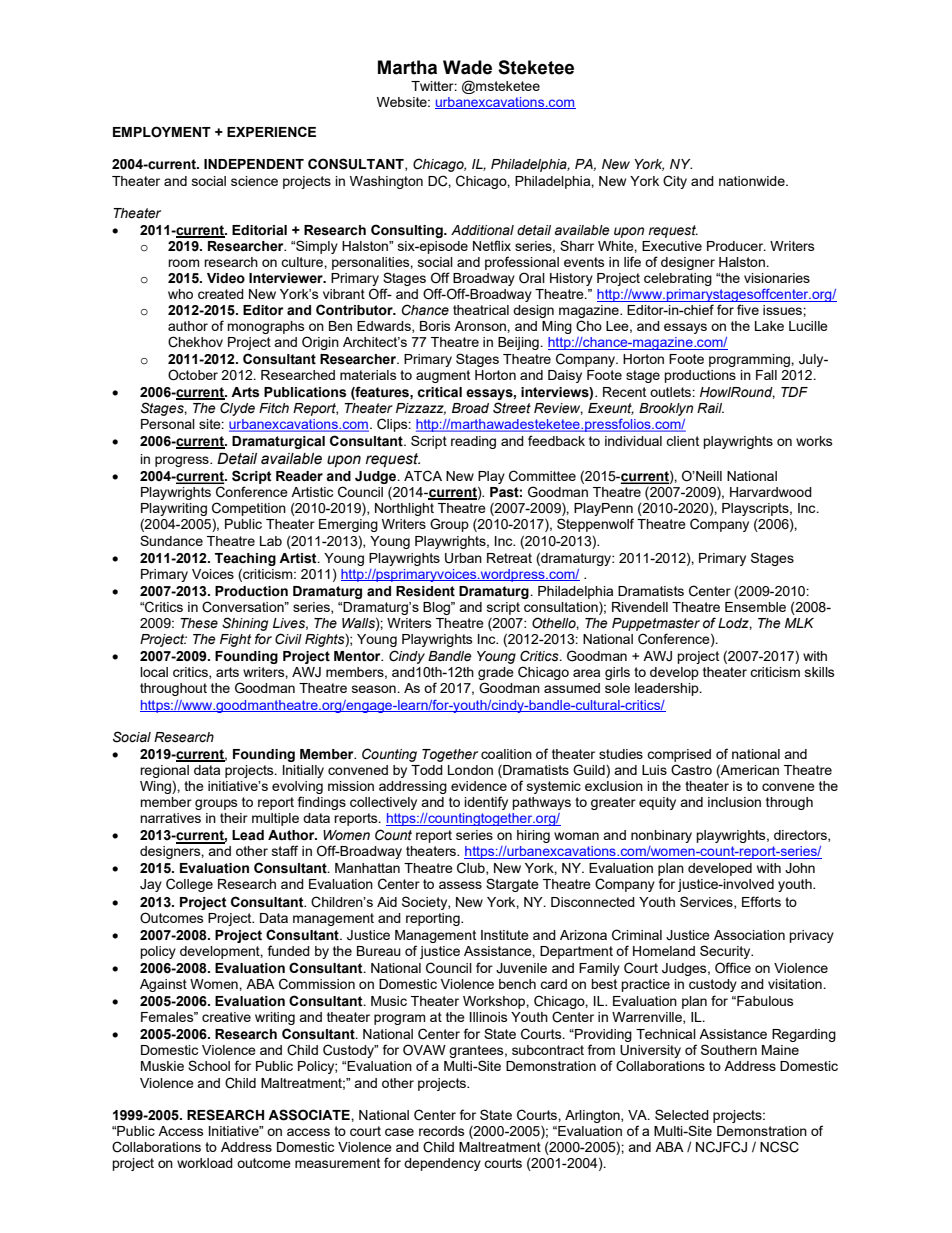  What do you see at coordinates (766, 375) in the screenshot?
I see `Fall` at bounding box center [766, 375].
